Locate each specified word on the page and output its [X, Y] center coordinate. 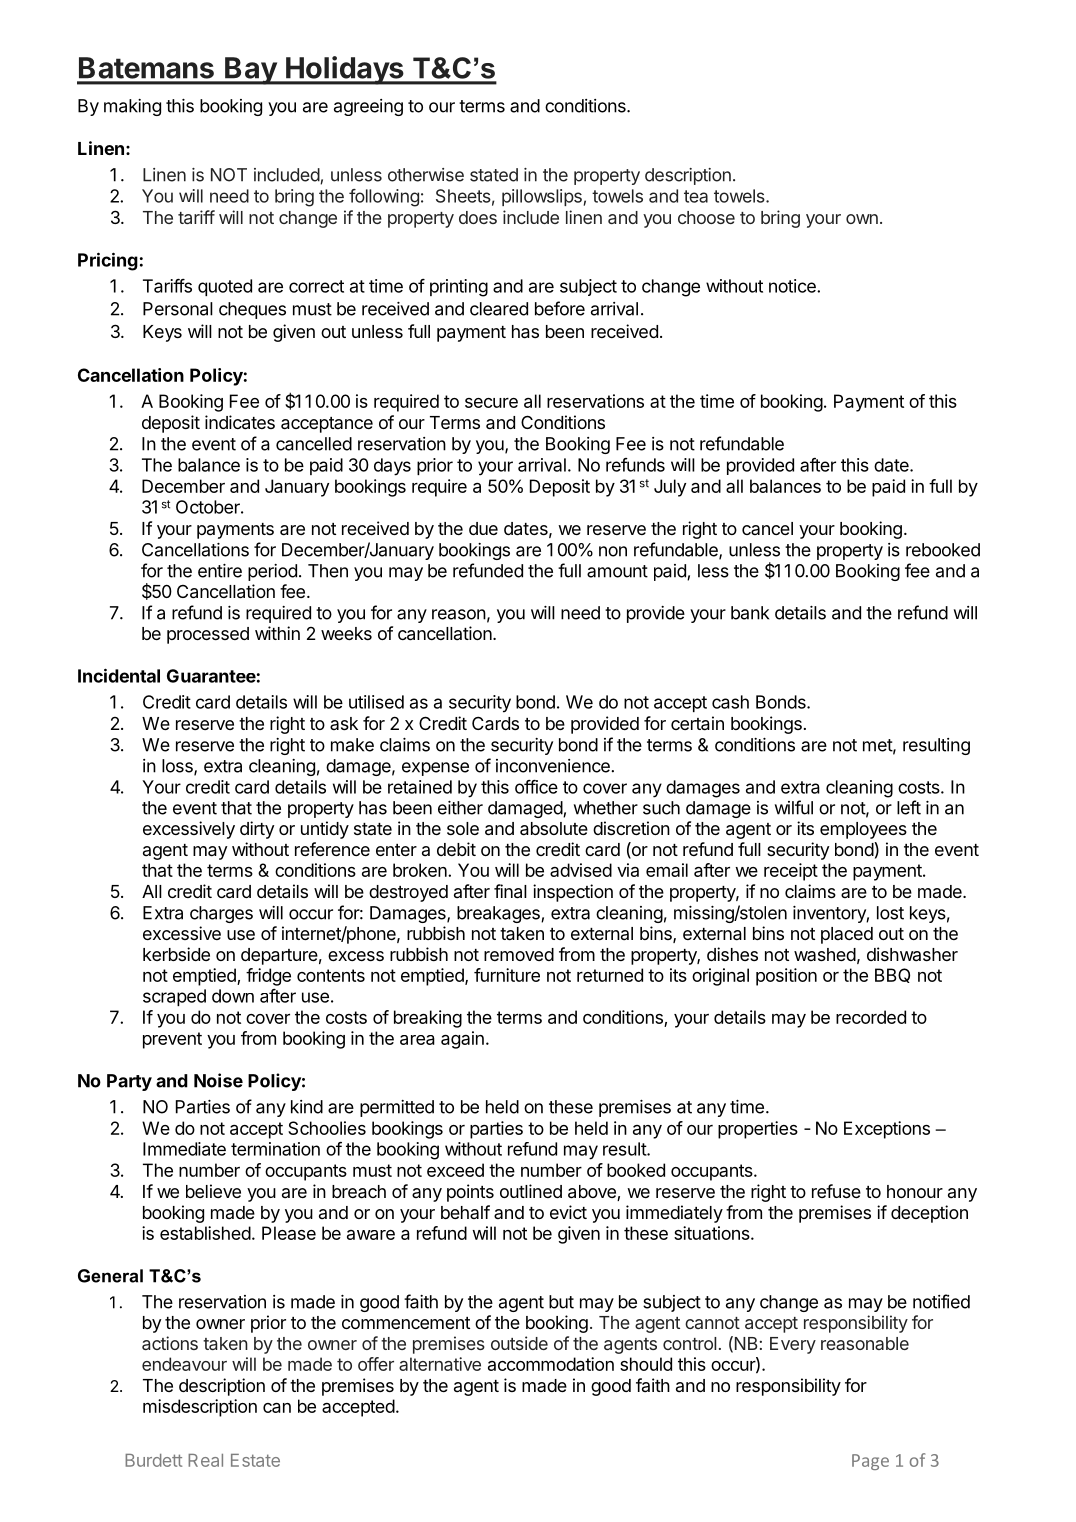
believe [213, 1191]
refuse [836, 1191]
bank [750, 613]
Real [205, 1460]
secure [491, 403]
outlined [531, 1191]
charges [221, 914]
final [510, 891]
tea [696, 196]
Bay [250, 71]
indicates [240, 422]
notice [793, 286]
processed [208, 635]
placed [847, 935]
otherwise [426, 175]
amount [617, 571]
